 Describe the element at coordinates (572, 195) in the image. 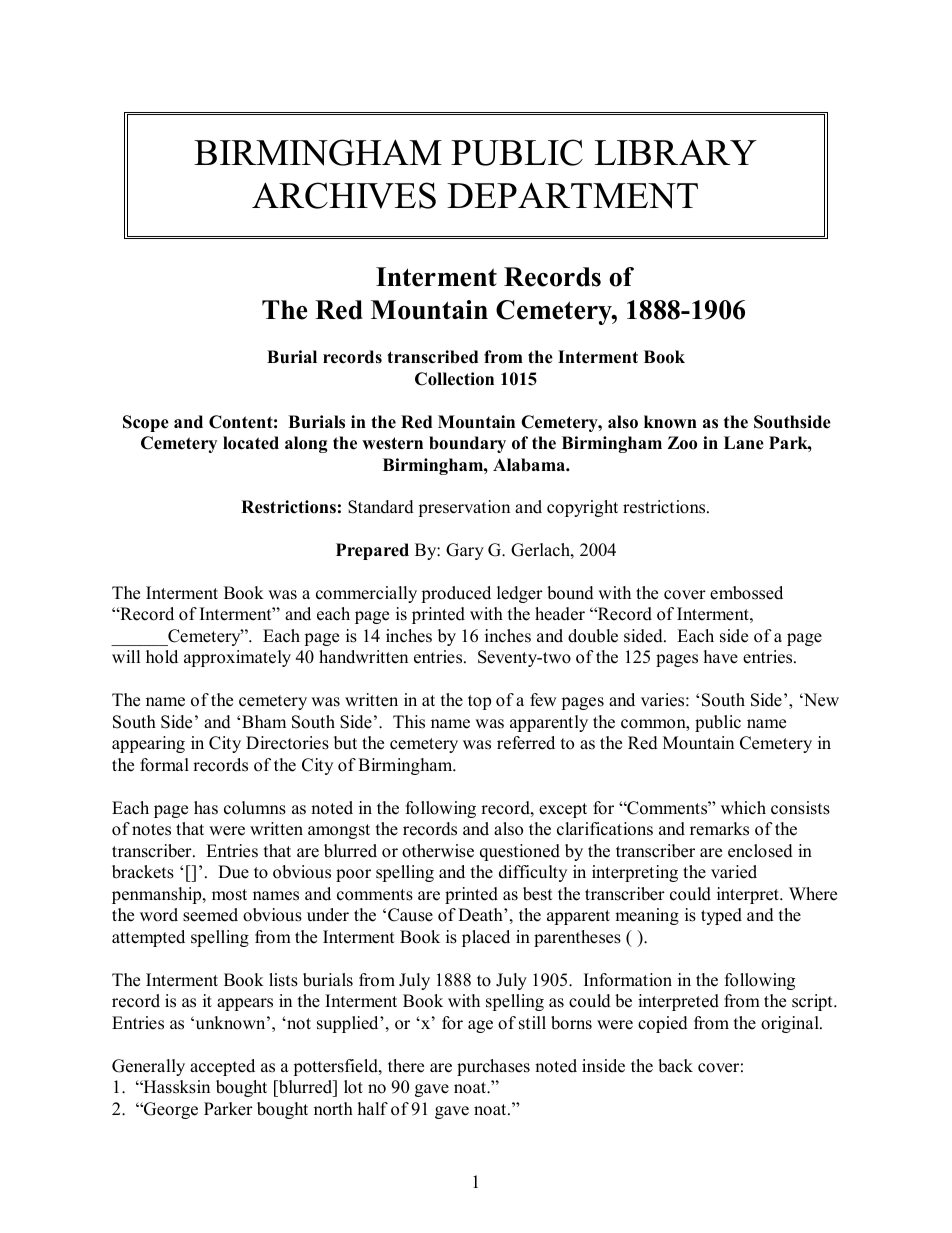

I see `DEPARTMENT` at that location.
